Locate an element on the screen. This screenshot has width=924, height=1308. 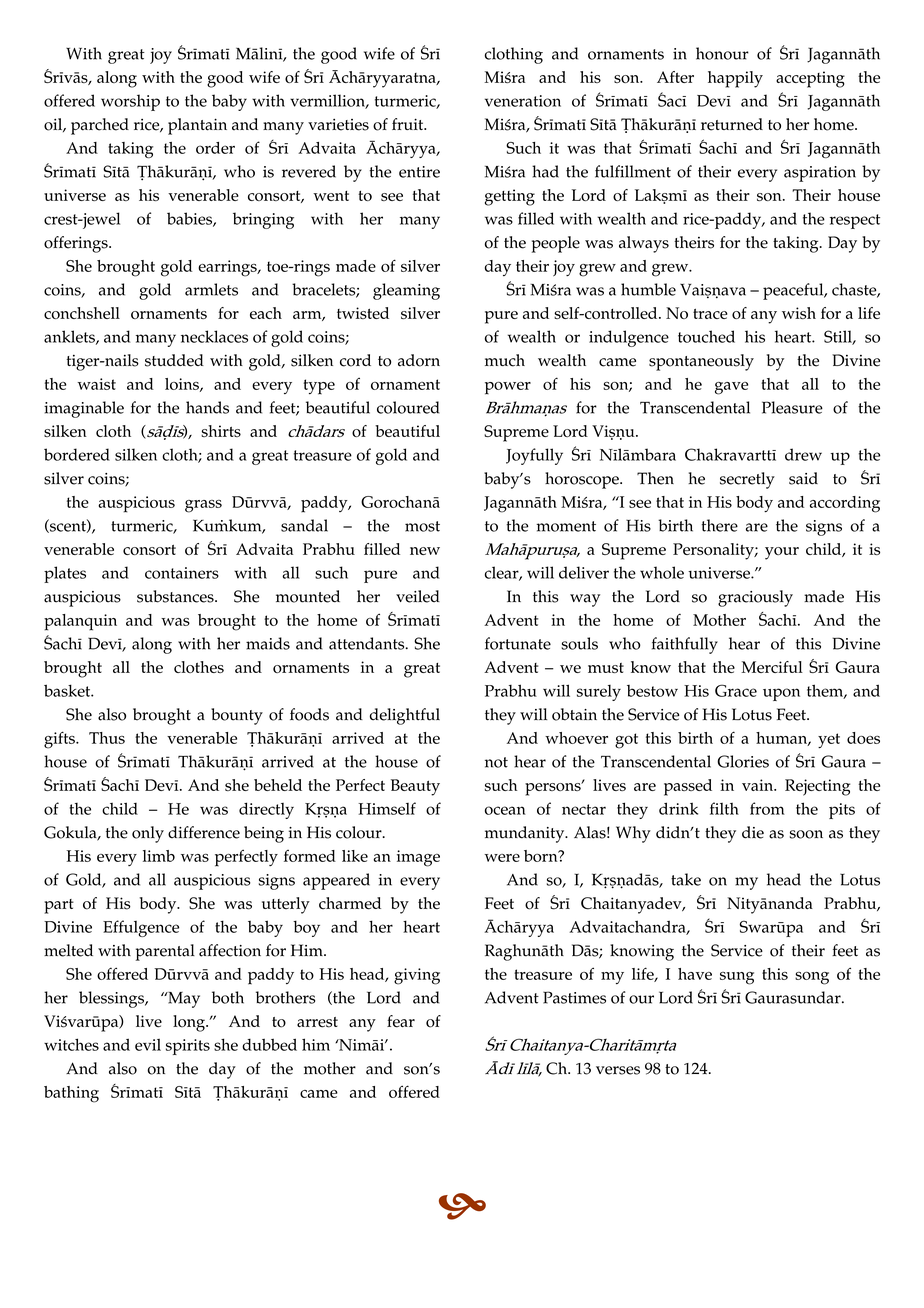
fear is located at coordinates (401, 1021).
